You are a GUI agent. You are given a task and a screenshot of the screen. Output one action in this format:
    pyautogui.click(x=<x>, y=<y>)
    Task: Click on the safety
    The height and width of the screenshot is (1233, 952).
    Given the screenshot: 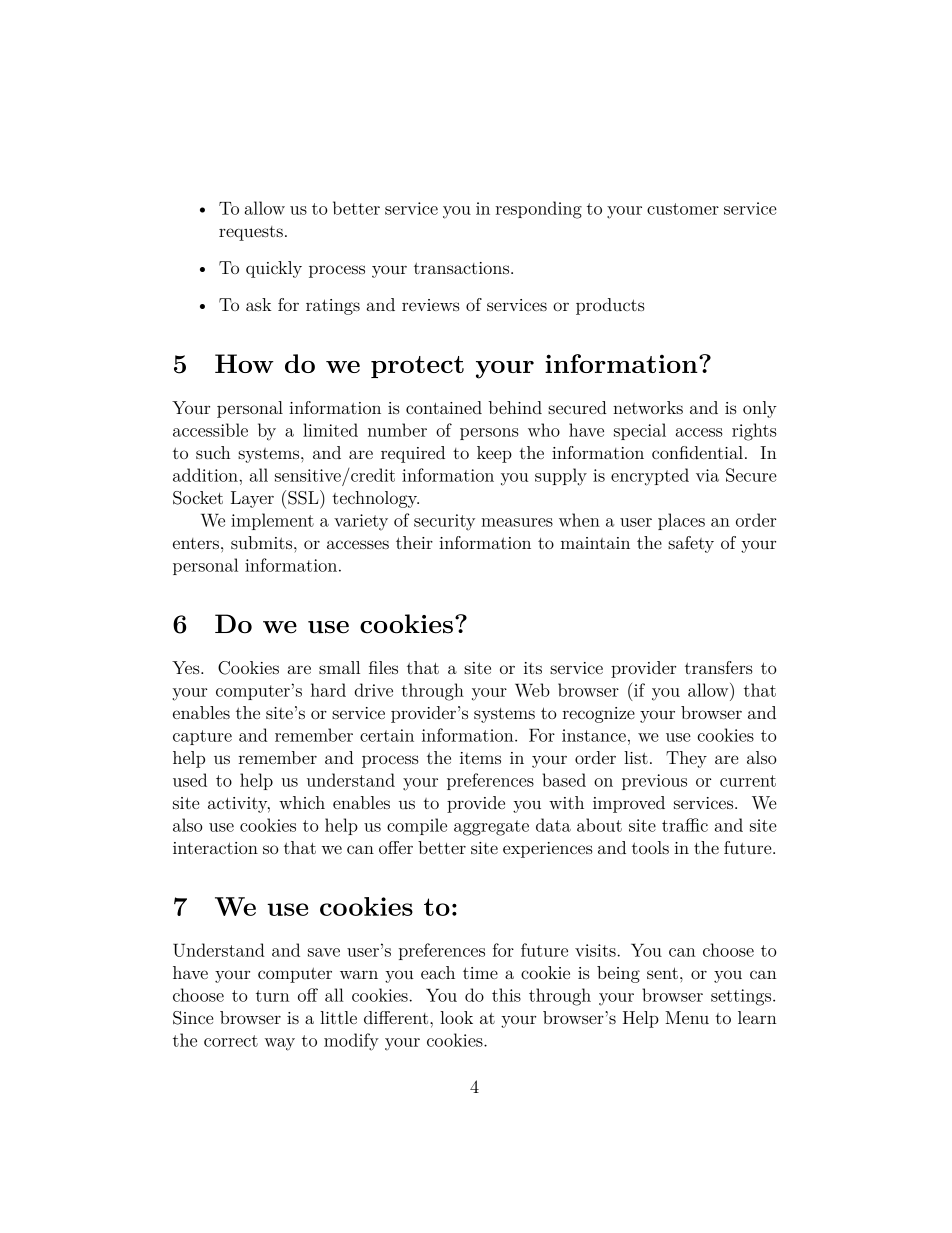 What is the action you would take?
    pyautogui.click(x=691, y=544)
